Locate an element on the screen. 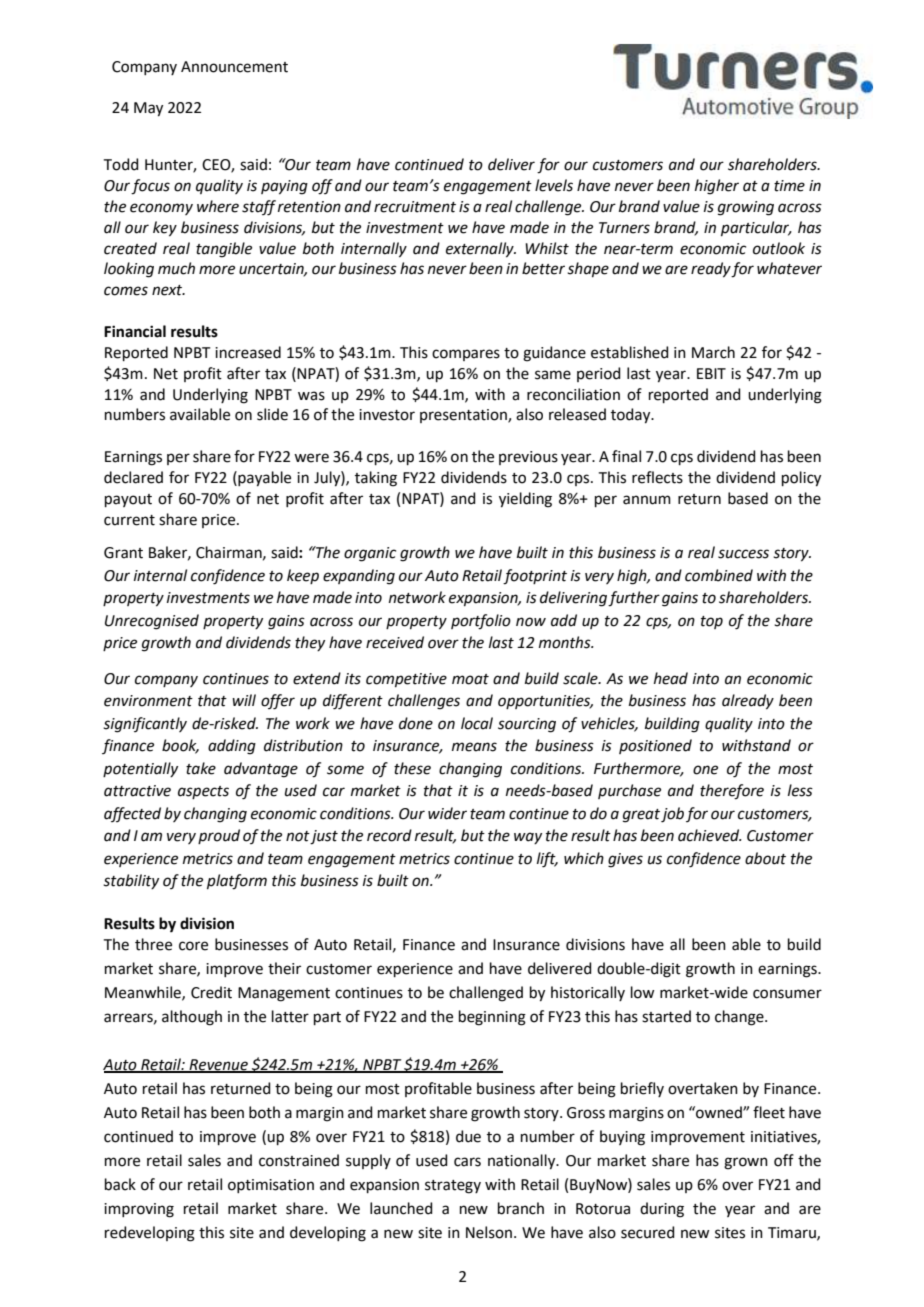  strategy is located at coordinates (453, 1187).
